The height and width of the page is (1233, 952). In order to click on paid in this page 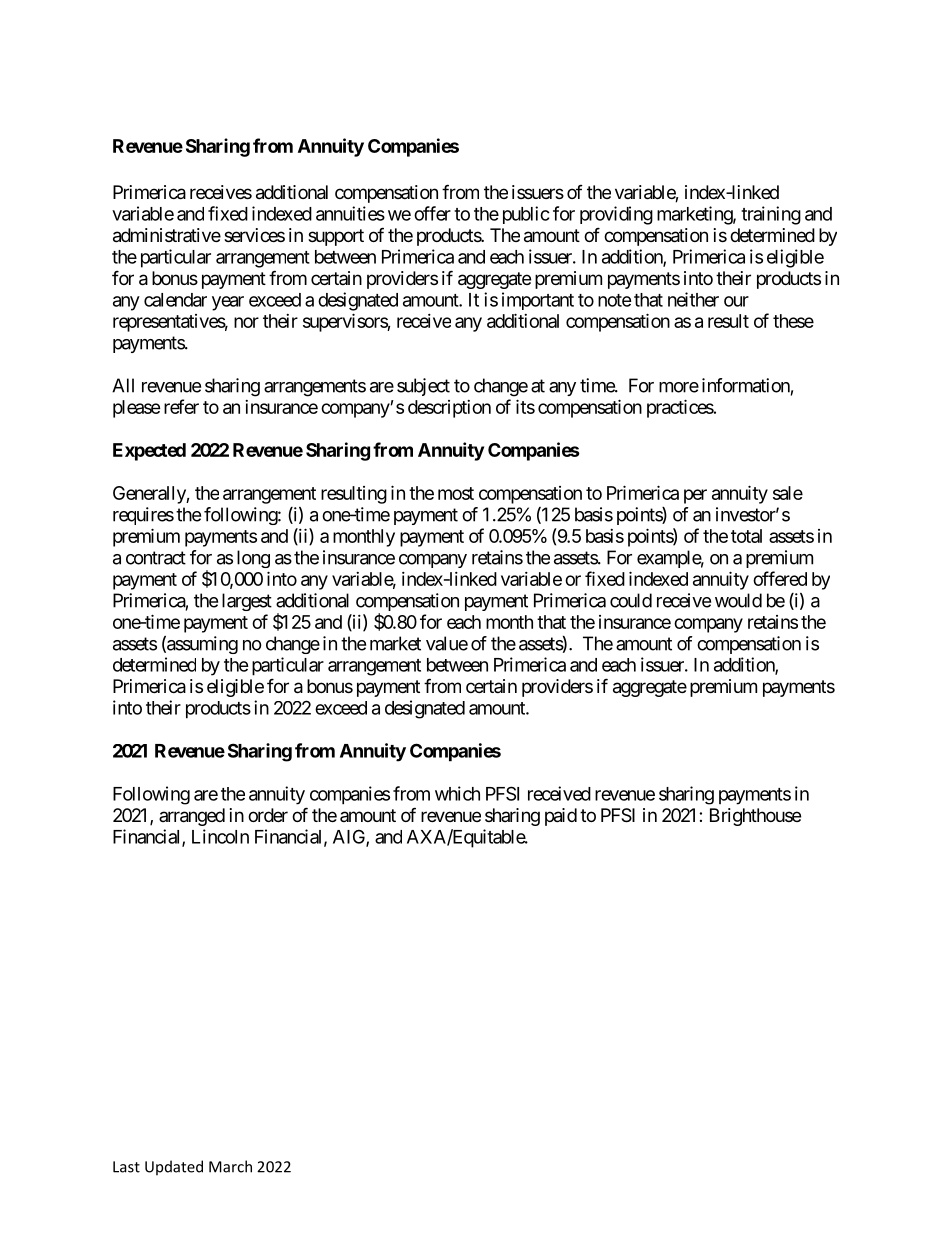, I will do `click(561, 817)`.
